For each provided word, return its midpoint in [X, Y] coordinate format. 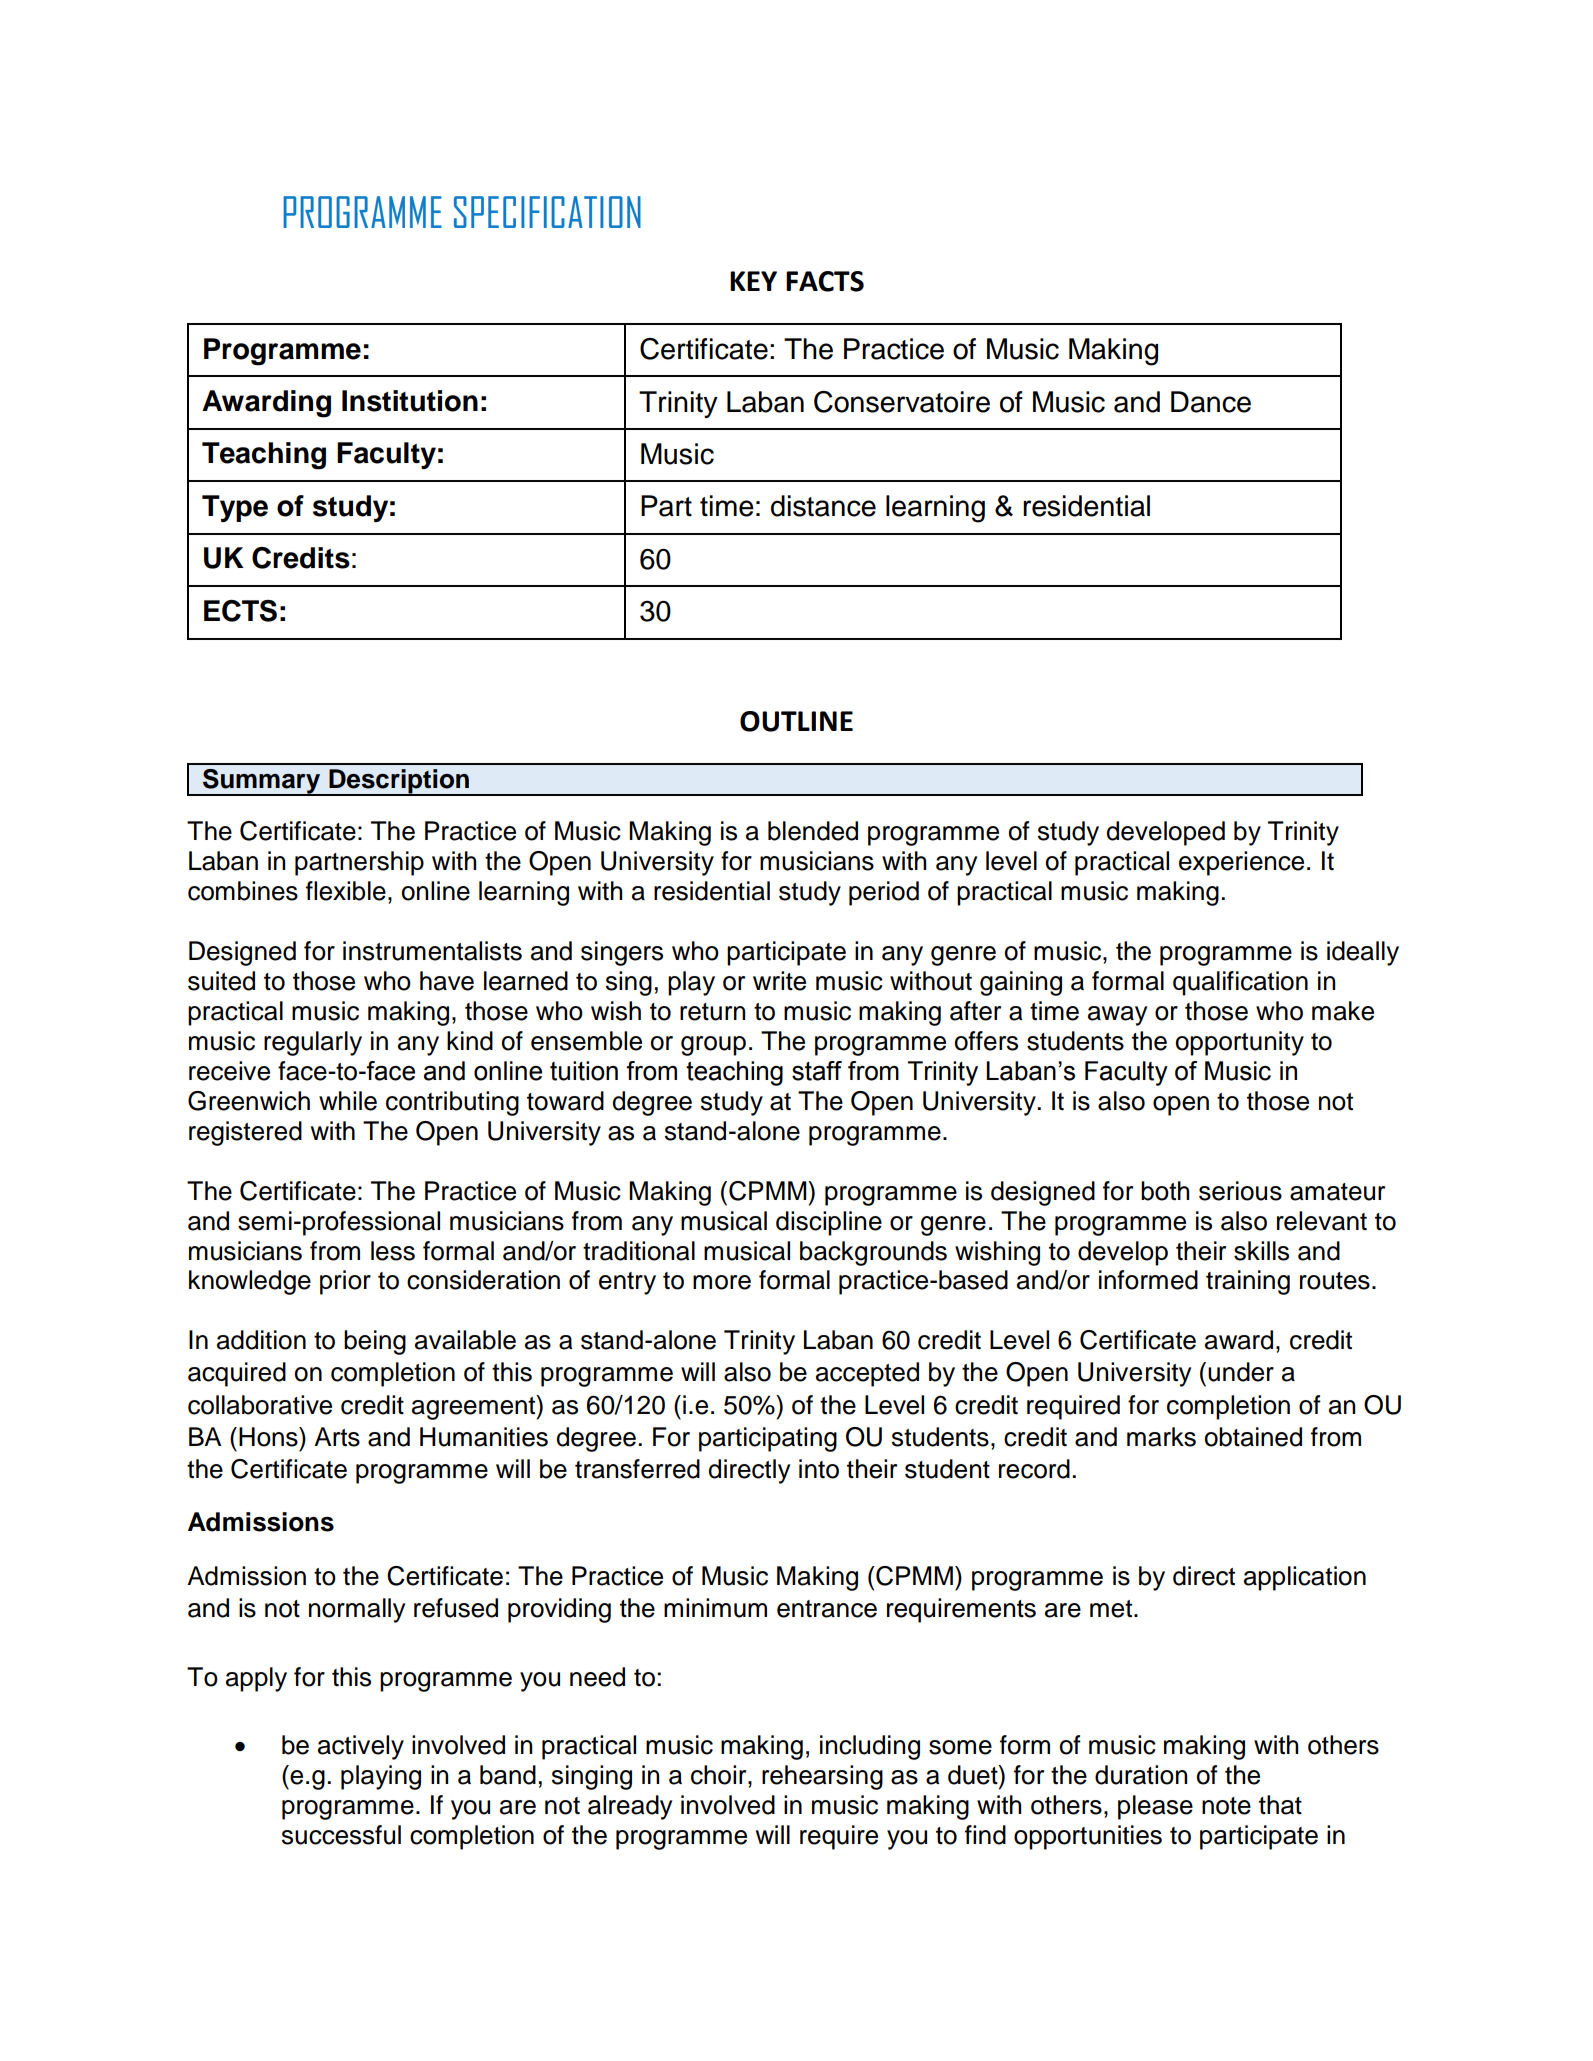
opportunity [1240, 1043]
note [1226, 1806]
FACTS [825, 281]
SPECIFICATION [547, 212]
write [779, 981]
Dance [1211, 402]
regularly [313, 1043]
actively [361, 1747]
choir [720, 1775]
